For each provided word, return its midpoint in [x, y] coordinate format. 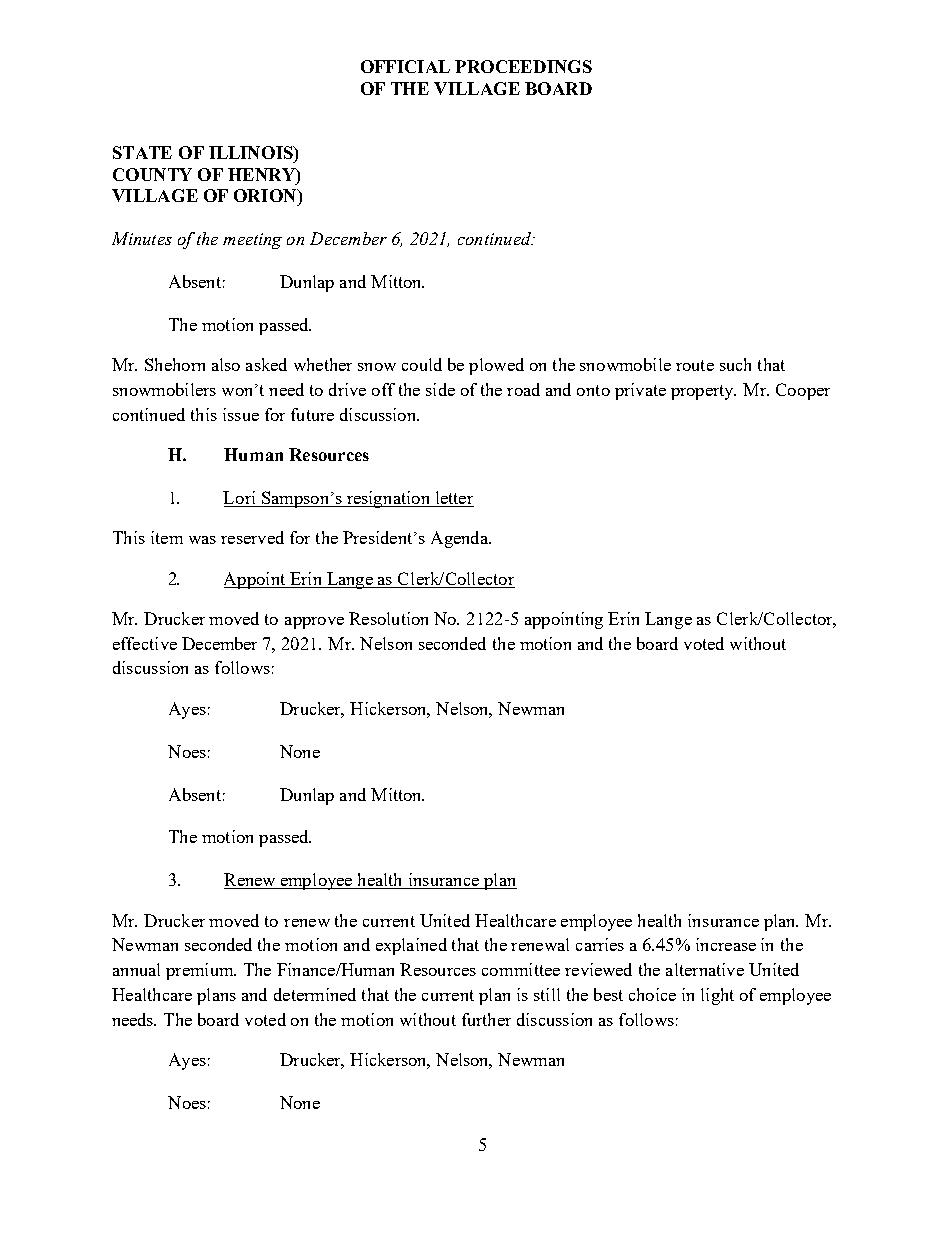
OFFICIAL [405, 66]
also [226, 364]
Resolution [388, 618]
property [703, 392]
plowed [496, 366]
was [202, 540]
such [735, 364]
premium [201, 971]
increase [726, 944]
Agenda [461, 539]
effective [145, 643]
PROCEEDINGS [523, 66]
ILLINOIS [252, 152]
